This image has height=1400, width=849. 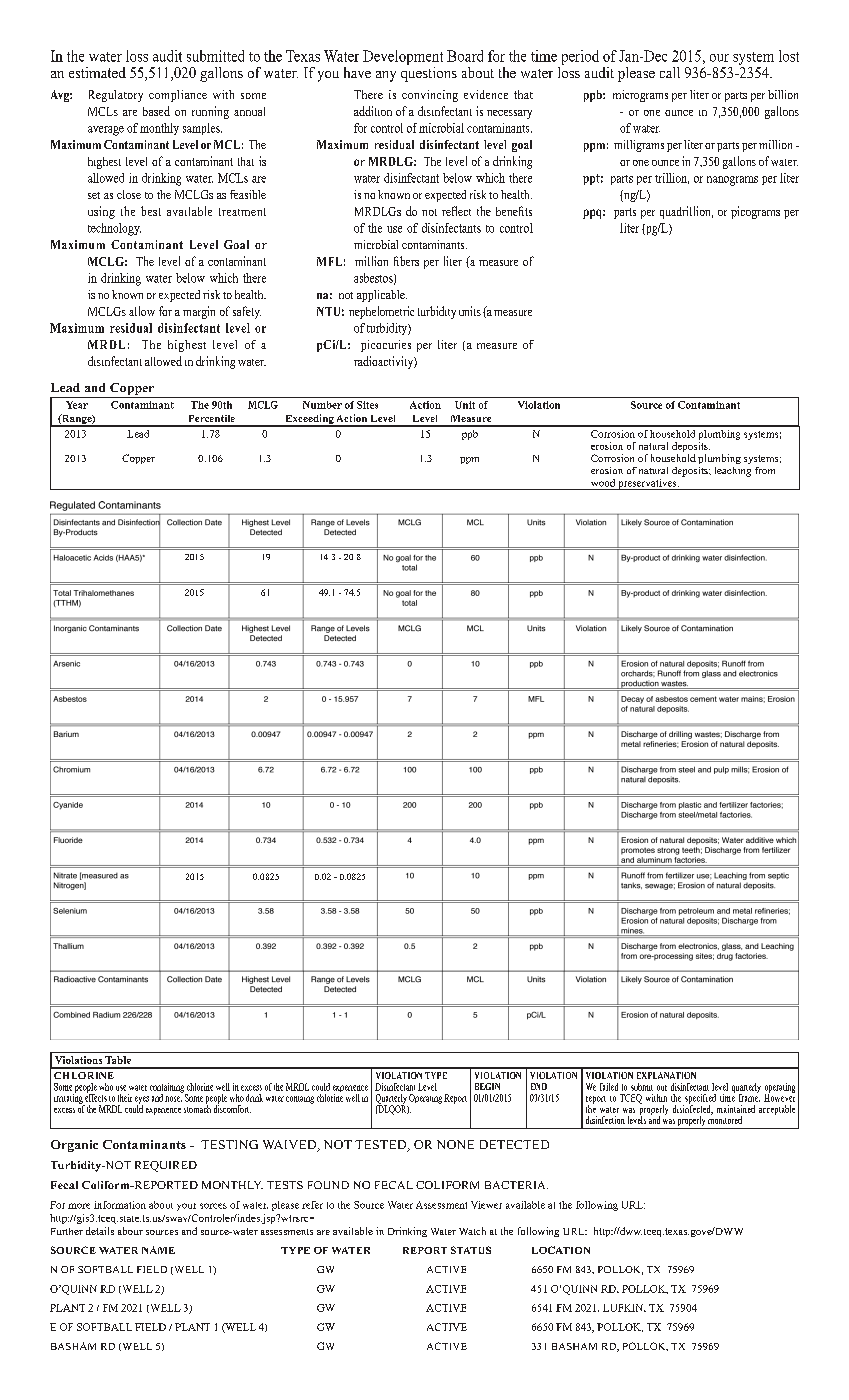 What do you see at coordinates (309, 420) in the image?
I see `Exceeding` at bounding box center [309, 420].
